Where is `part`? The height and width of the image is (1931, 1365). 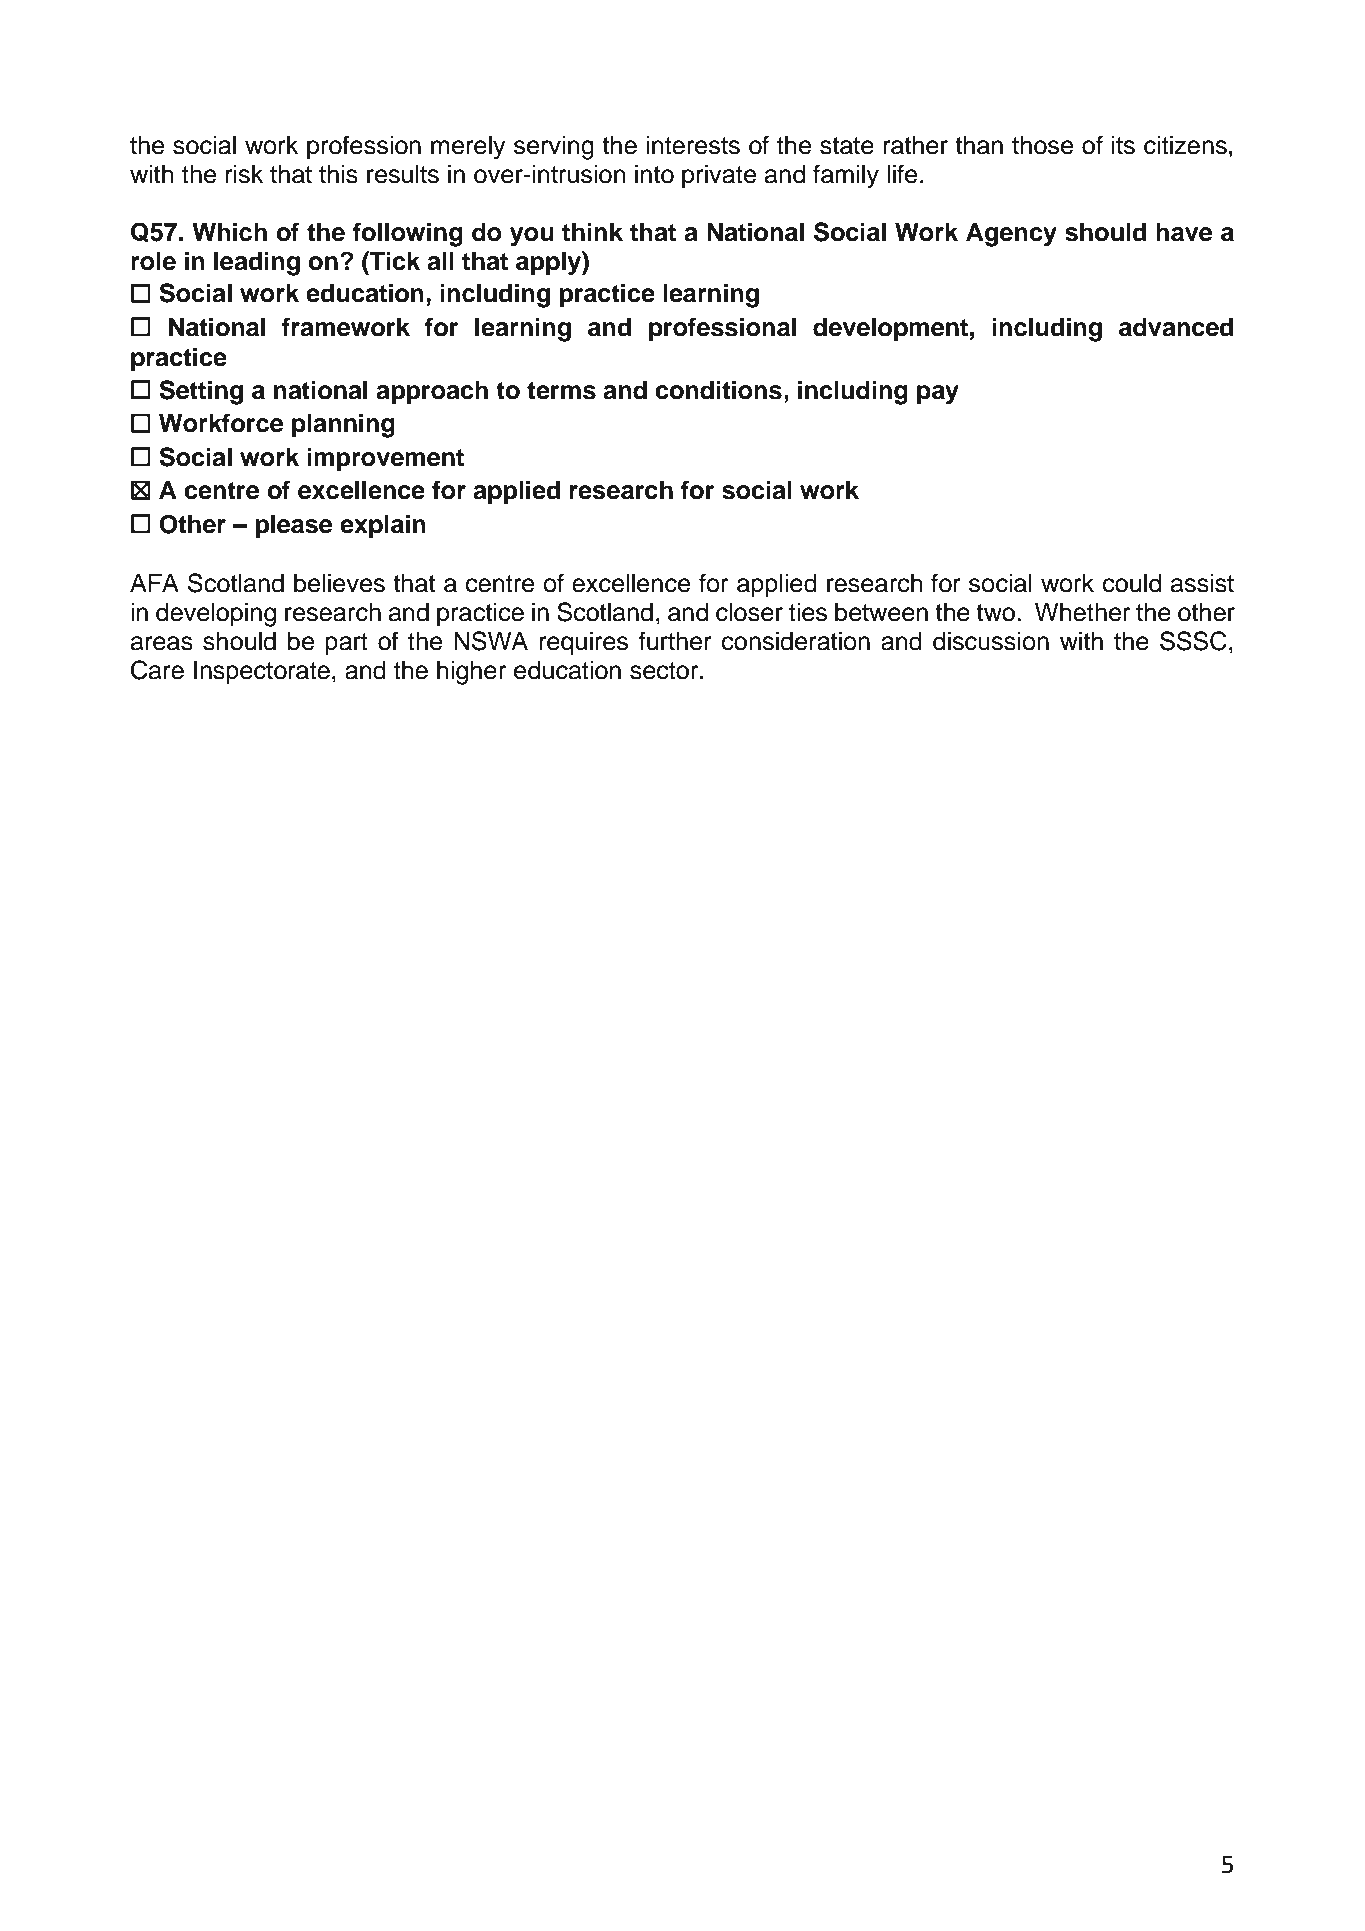
part is located at coordinates (346, 644).
